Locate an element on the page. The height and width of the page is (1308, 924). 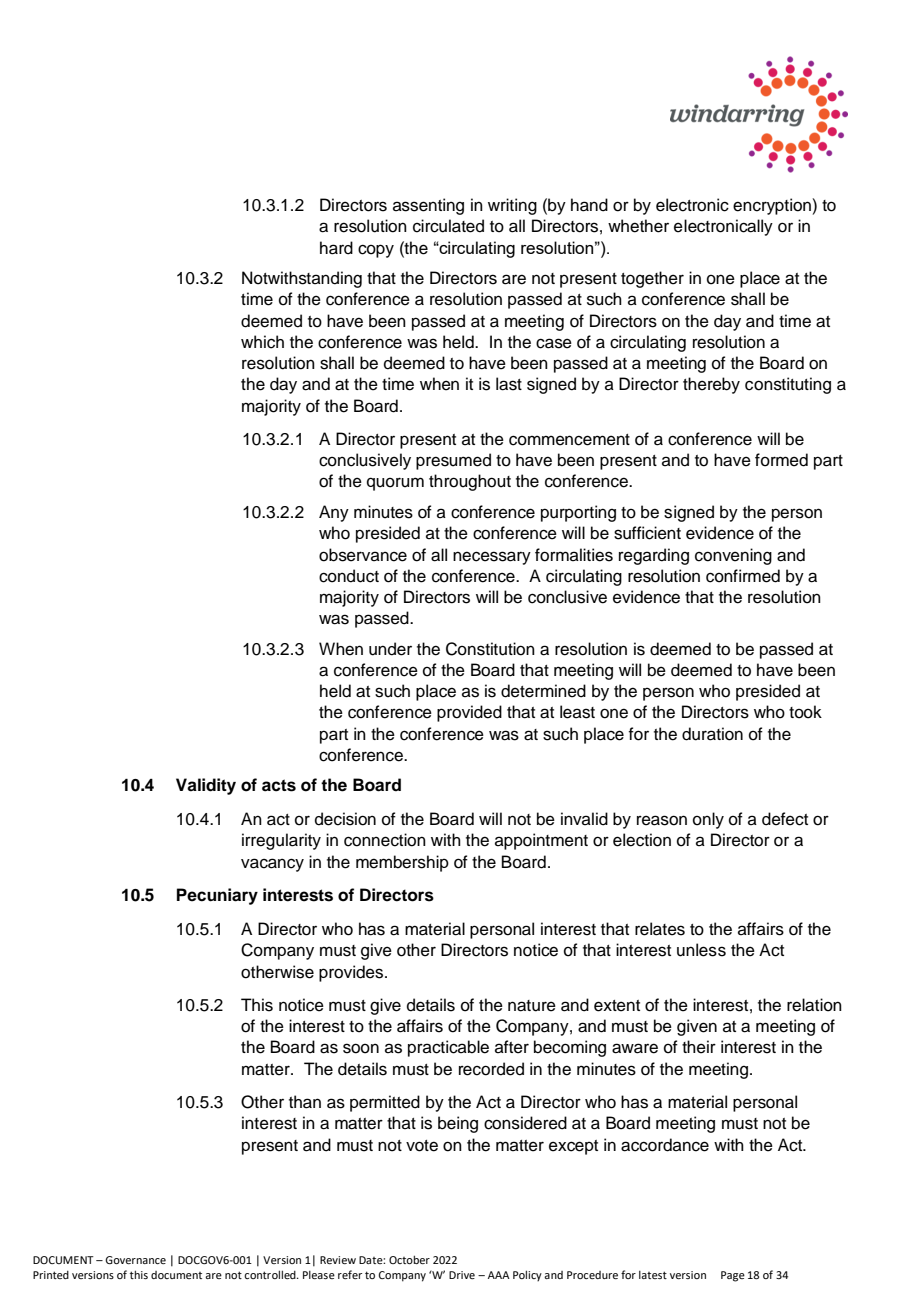
Governance is located at coordinates (135, 1260).
